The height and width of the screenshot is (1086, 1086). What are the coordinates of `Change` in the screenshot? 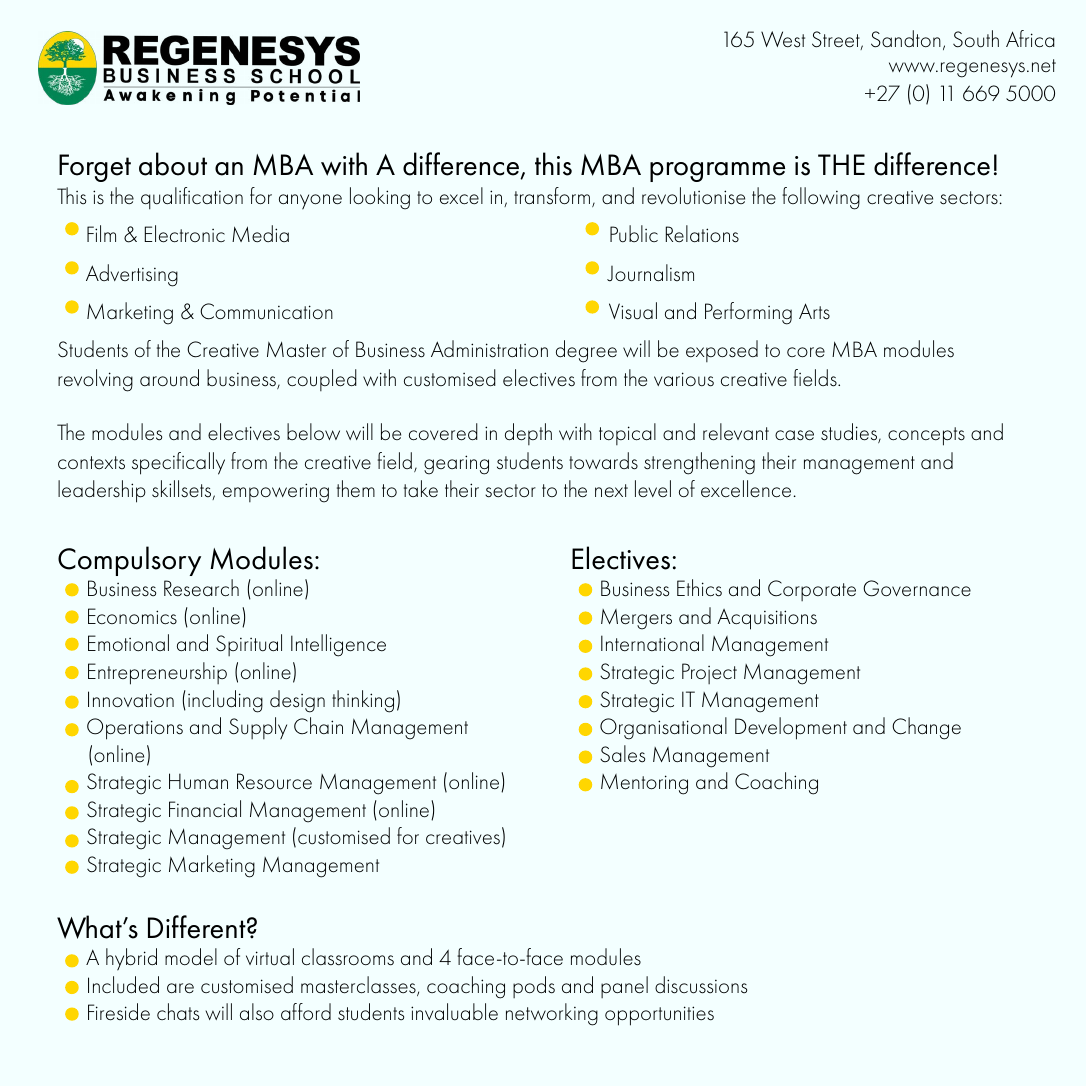 It's located at (926, 728).
